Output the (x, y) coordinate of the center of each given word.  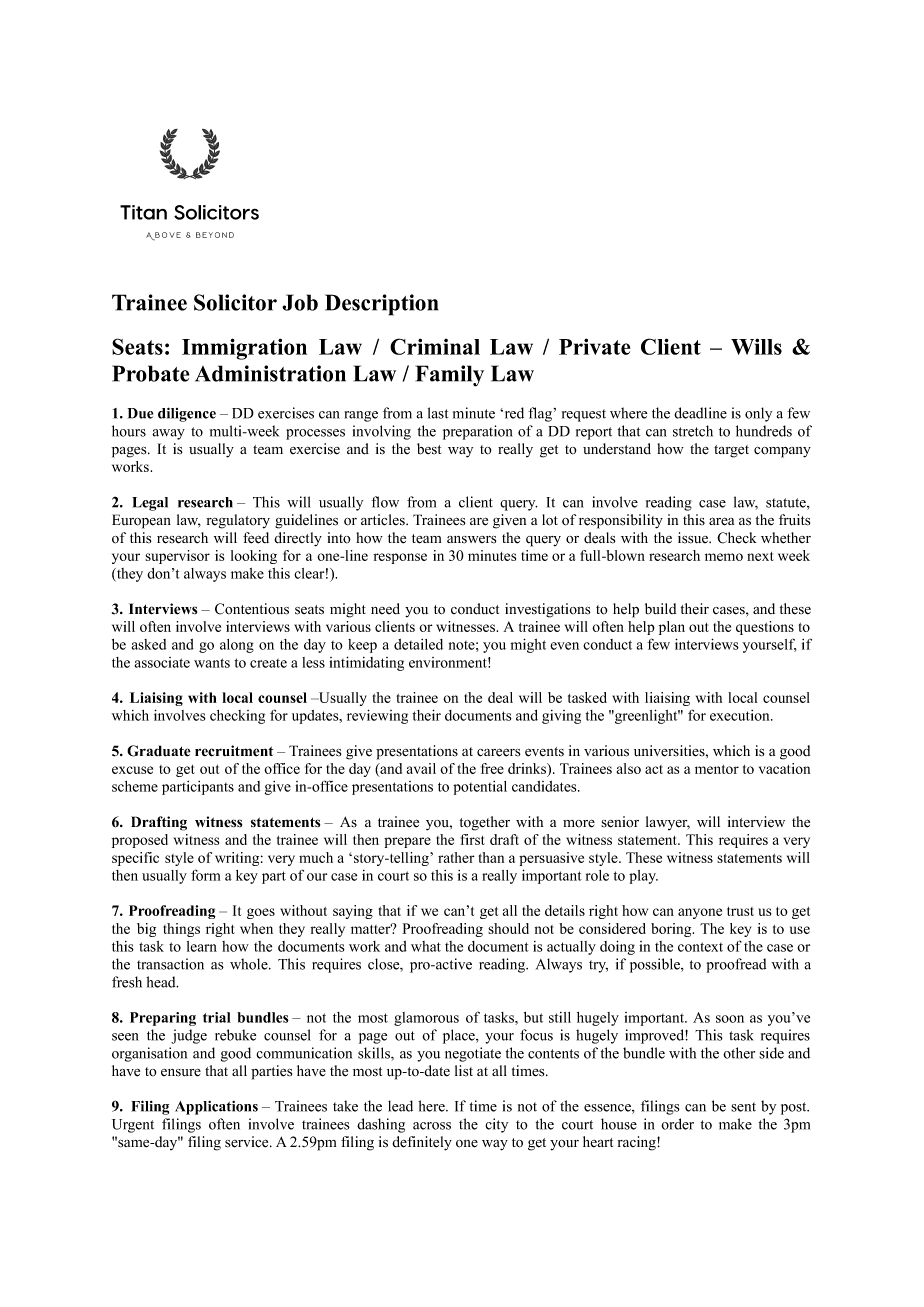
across (432, 1126)
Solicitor (235, 302)
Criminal (435, 346)
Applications (216, 1108)
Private (594, 346)
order (677, 1124)
